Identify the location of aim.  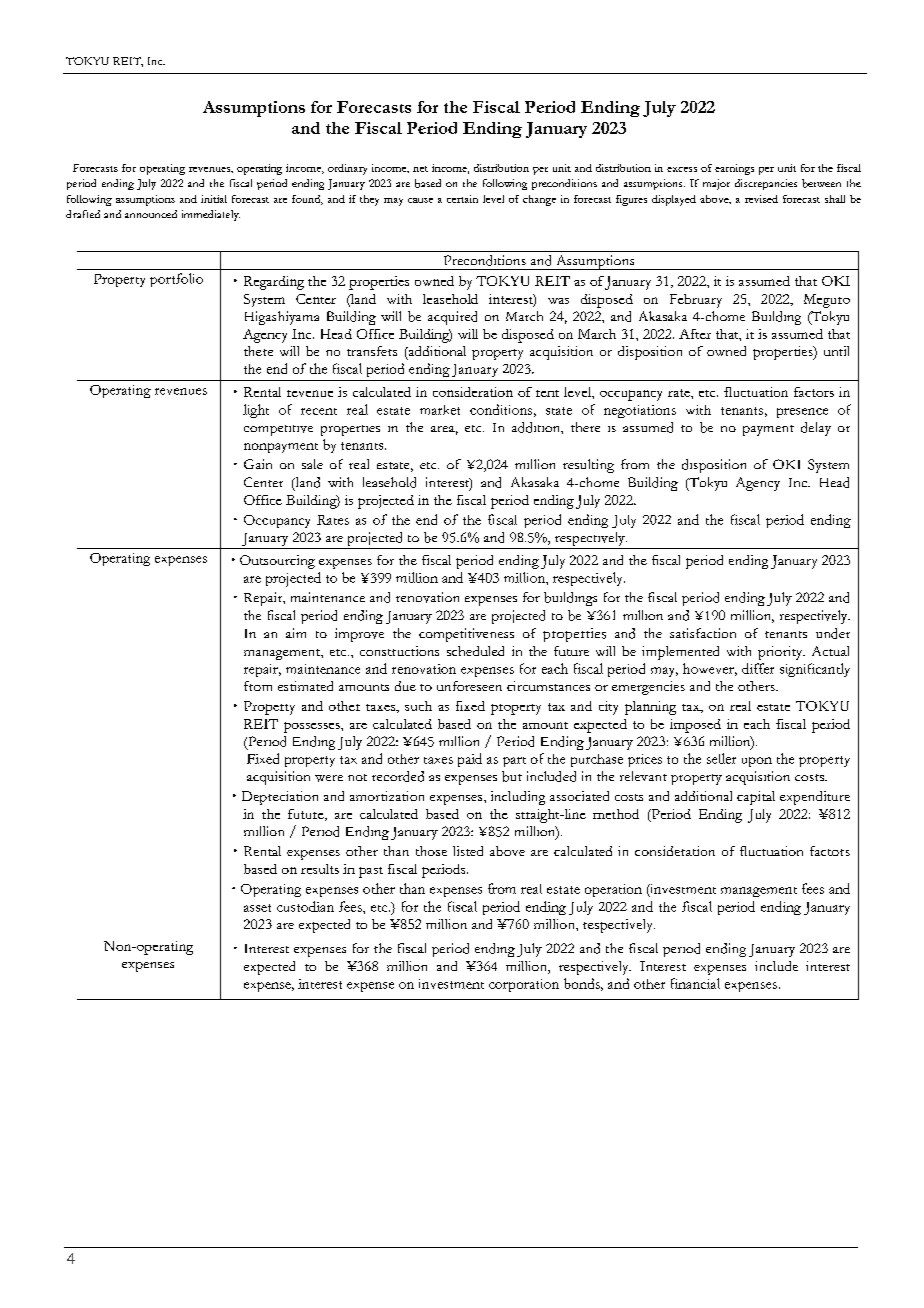
(296, 633).
